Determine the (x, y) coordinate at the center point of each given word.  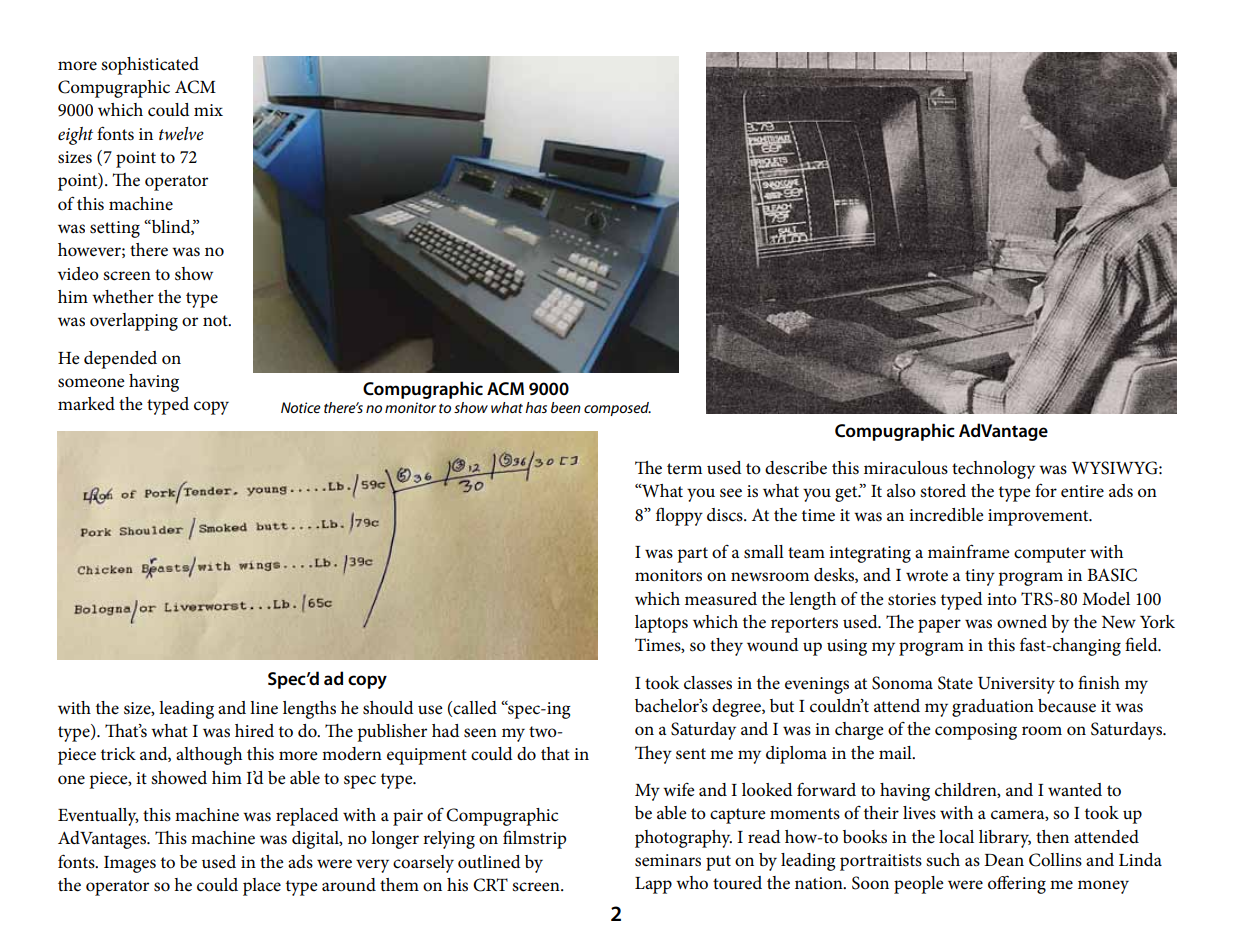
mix (208, 110)
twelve (181, 133)
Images (130, 864)
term (684, 469)
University (1016, 685)
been (566, 407)
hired (254, 731)
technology (993, 470)
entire (1082, 491)
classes (708, 683)
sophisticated (150, 66)
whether (123, 297)
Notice (301, 407)
